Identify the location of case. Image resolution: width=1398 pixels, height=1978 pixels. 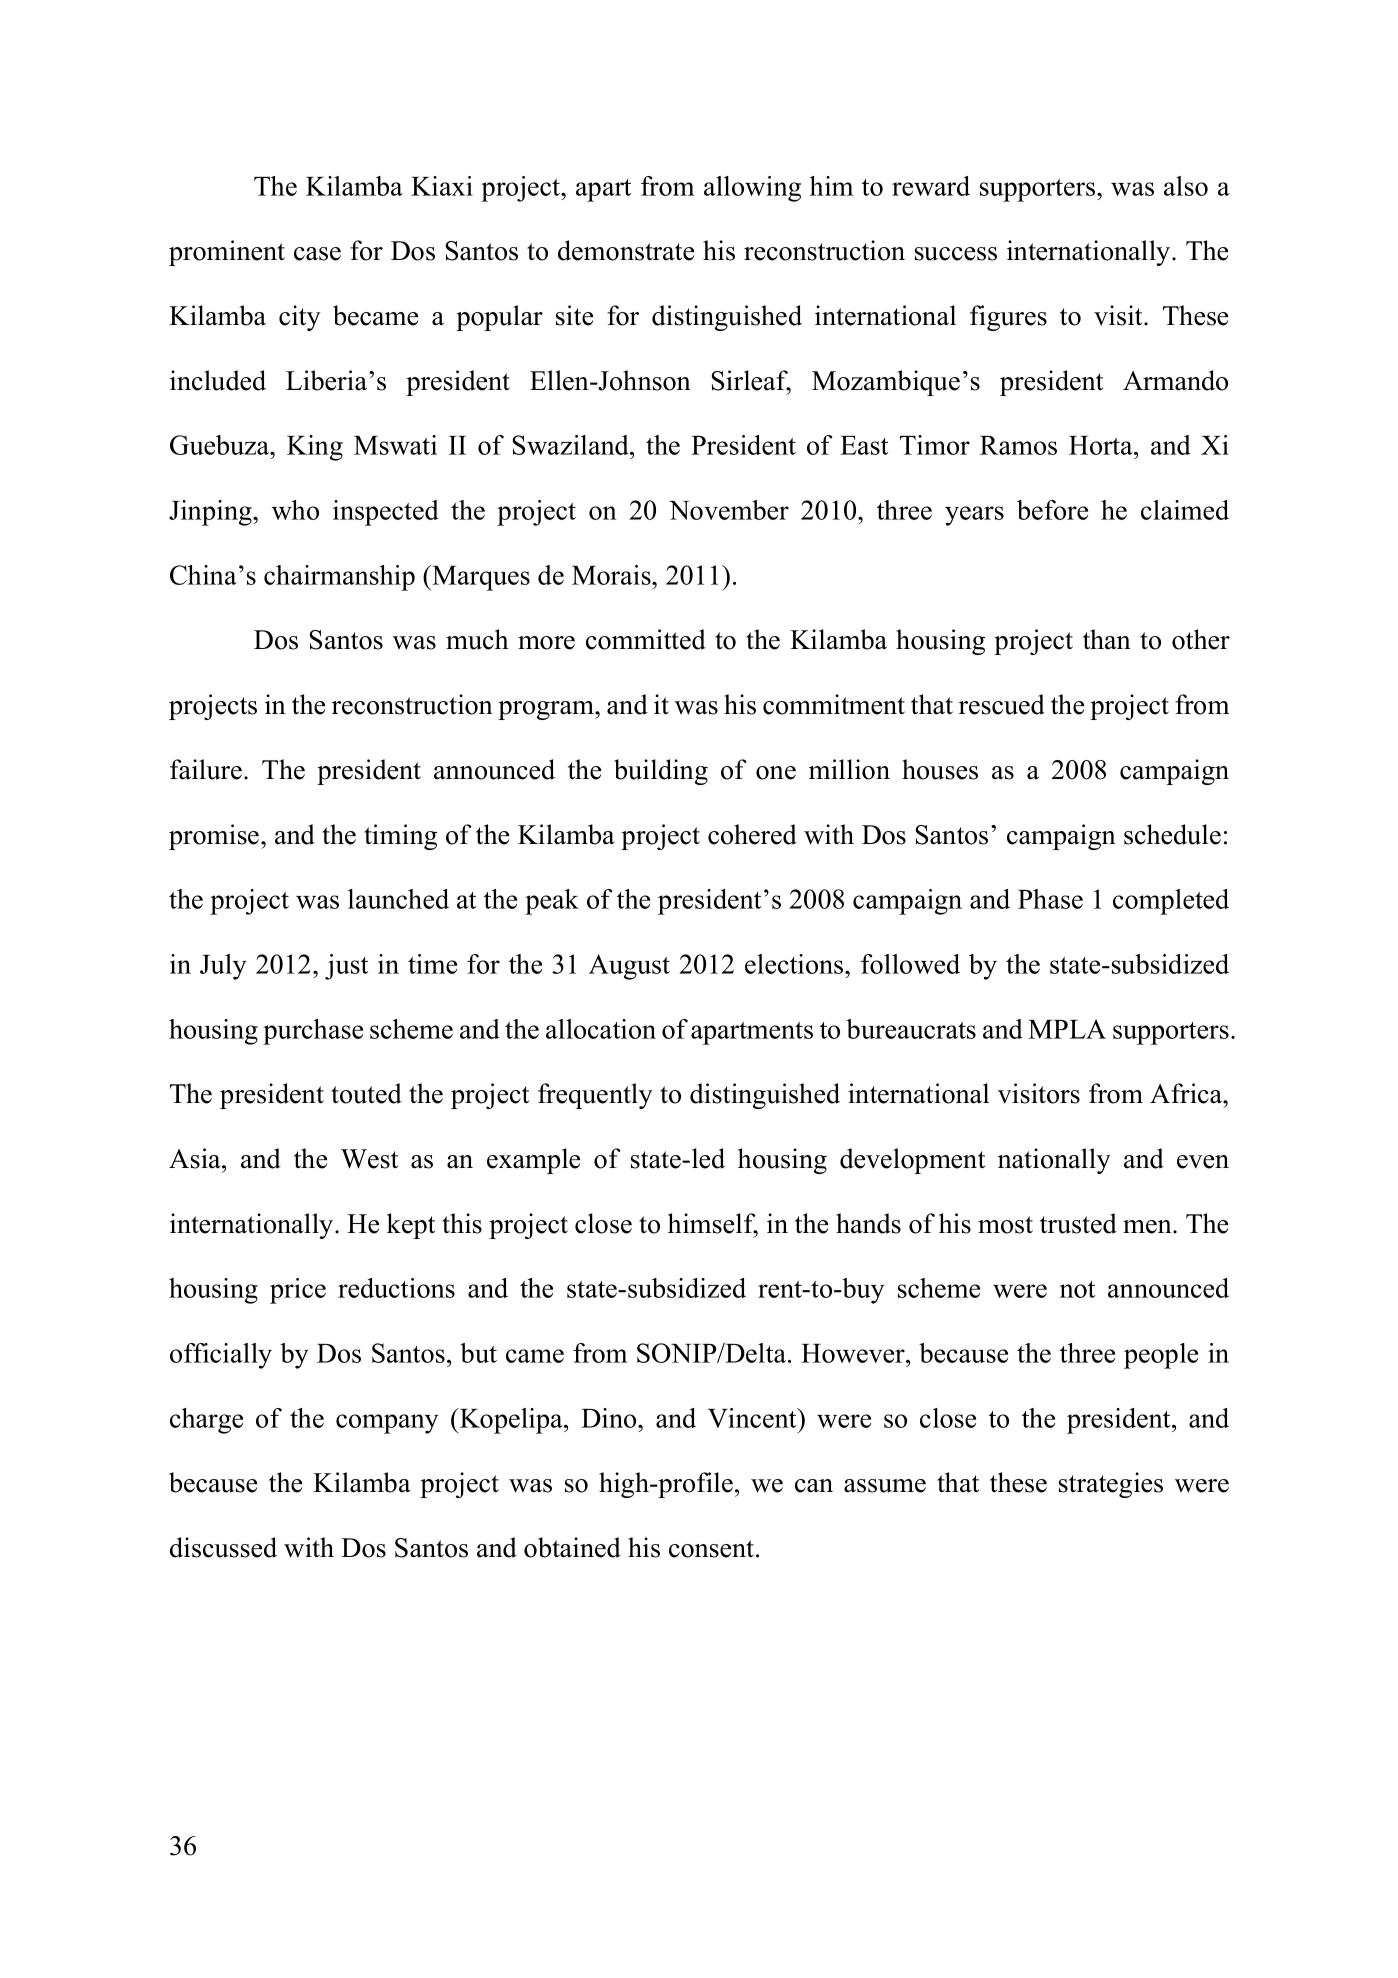
(317, 254).
